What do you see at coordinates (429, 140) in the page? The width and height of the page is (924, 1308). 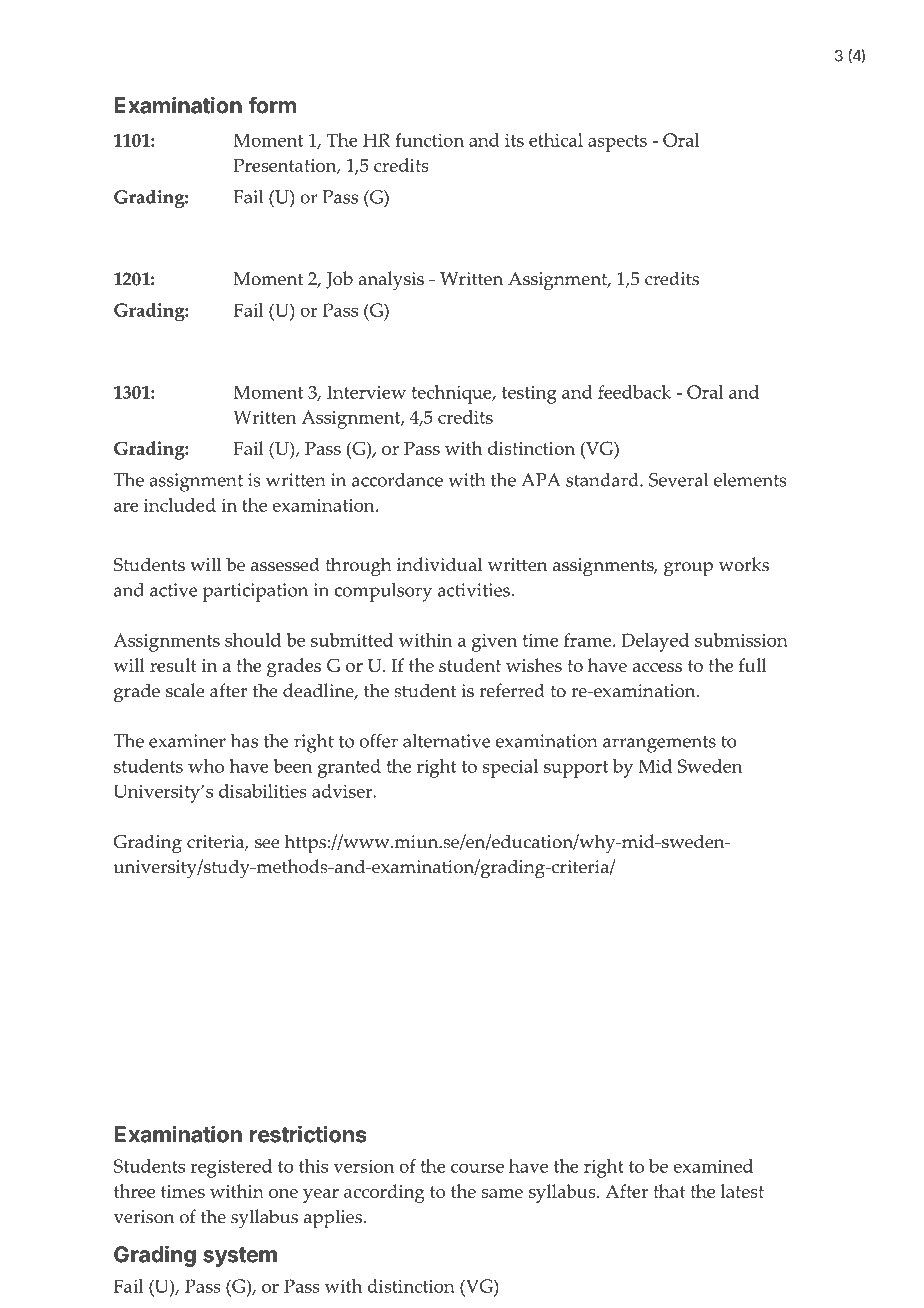 I see `function` at bounding box center [429, 140].
